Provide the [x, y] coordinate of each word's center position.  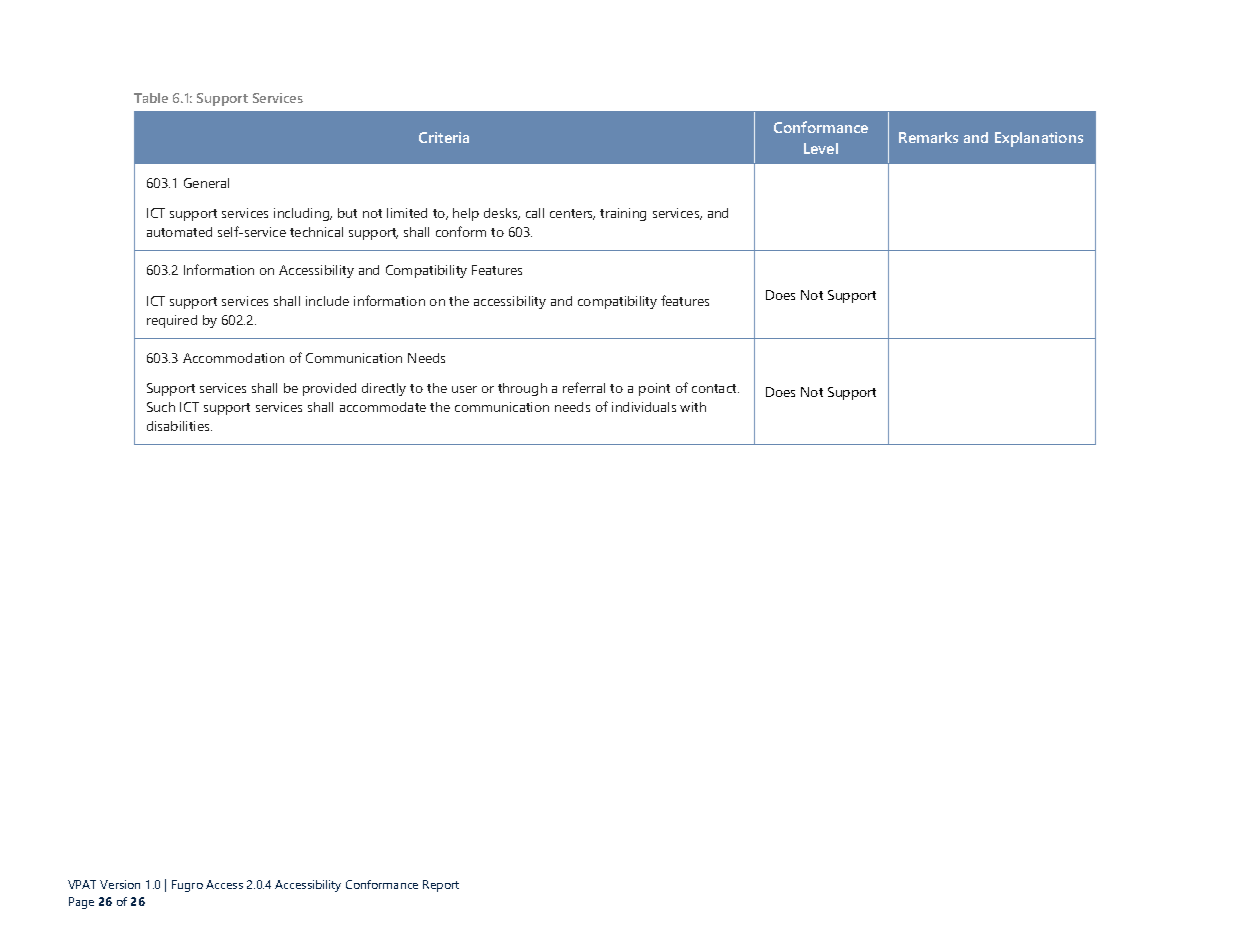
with [693, 407]
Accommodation [233, 358]
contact [715, 388]
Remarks [928, 137]
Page [81, 903]
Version [120, 884]
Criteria [444, 137]
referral [584, 387]
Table [151, 98]
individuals [644, 407]
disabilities [179, 426]
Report [441, 886]
